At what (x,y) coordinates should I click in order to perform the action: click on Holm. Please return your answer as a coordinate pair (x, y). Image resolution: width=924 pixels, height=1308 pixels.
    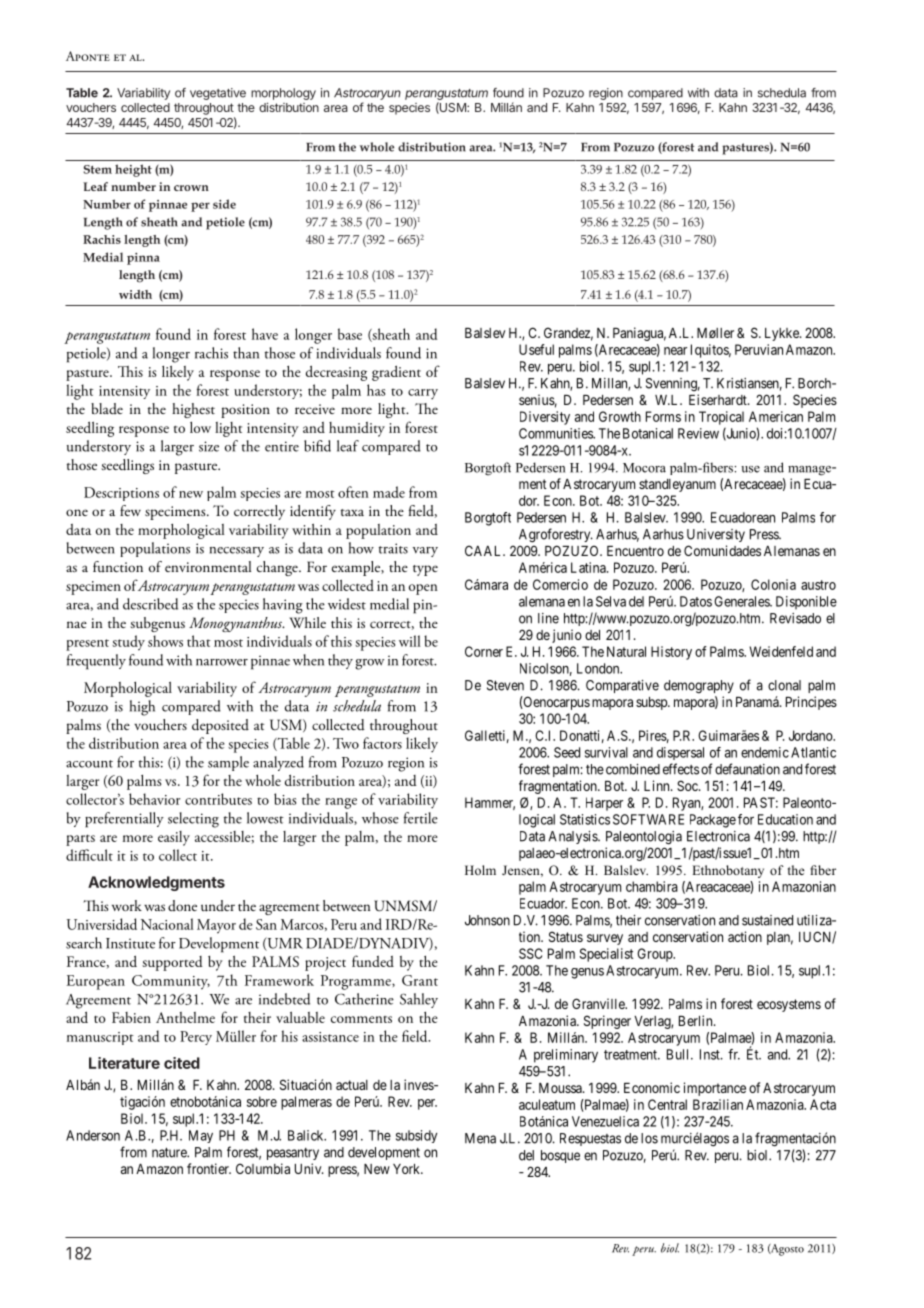
    Looking at the image, I should click on (480, 870).
